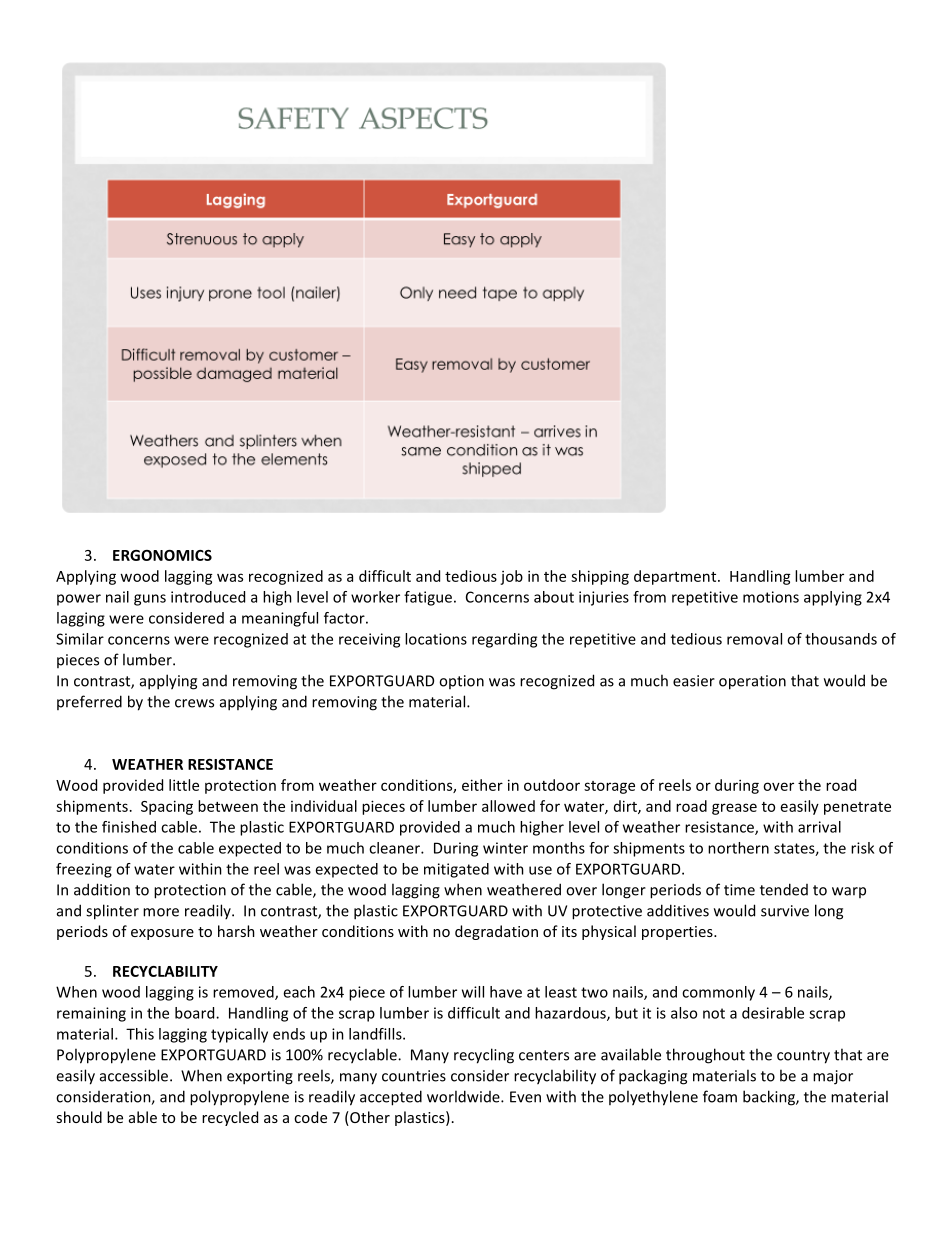 The height and width of the screenshot is (1233, 952). I want to click on degradation, so click(496, 932).
